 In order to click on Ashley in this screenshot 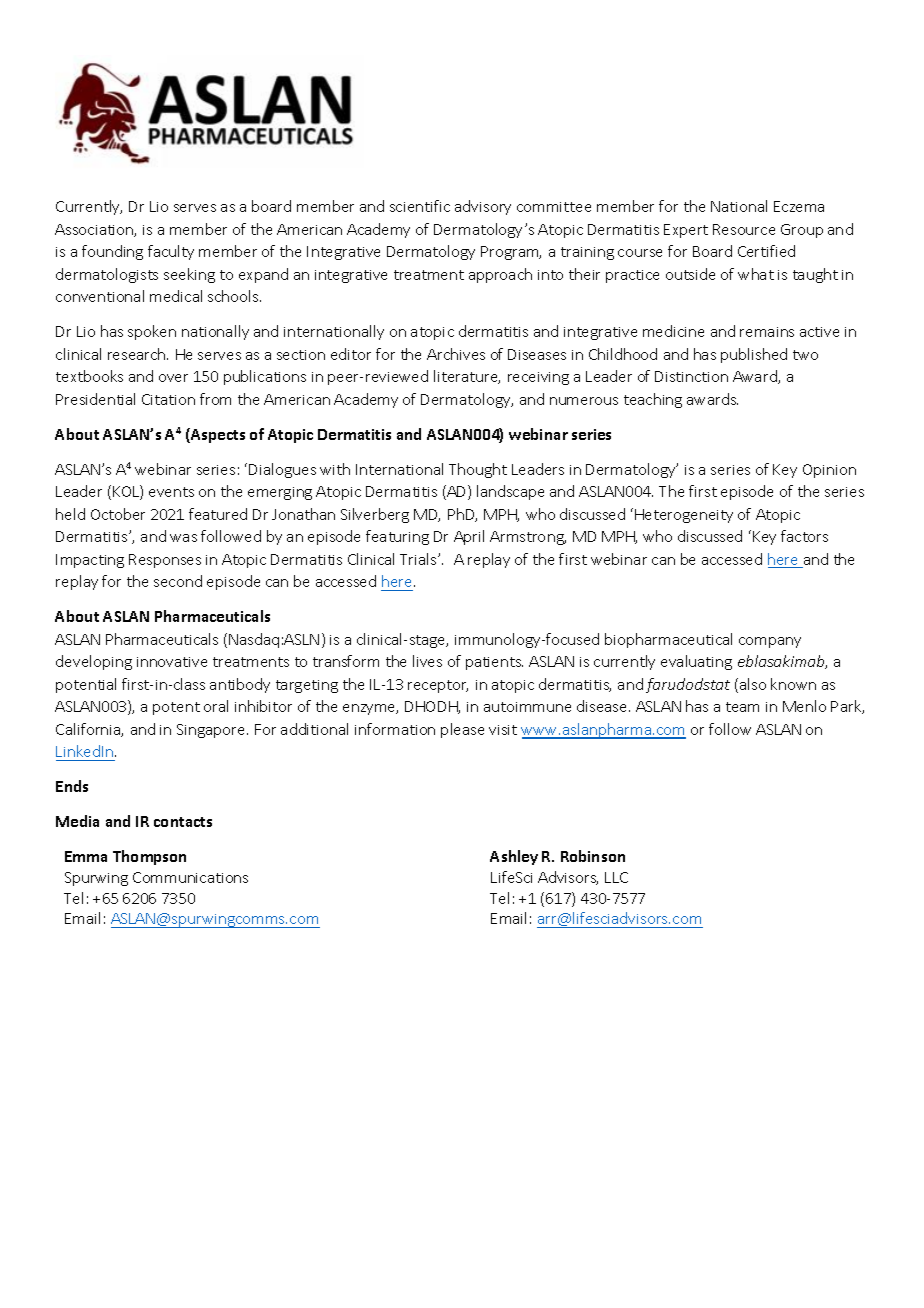, I will do `click(514, 857)`.
